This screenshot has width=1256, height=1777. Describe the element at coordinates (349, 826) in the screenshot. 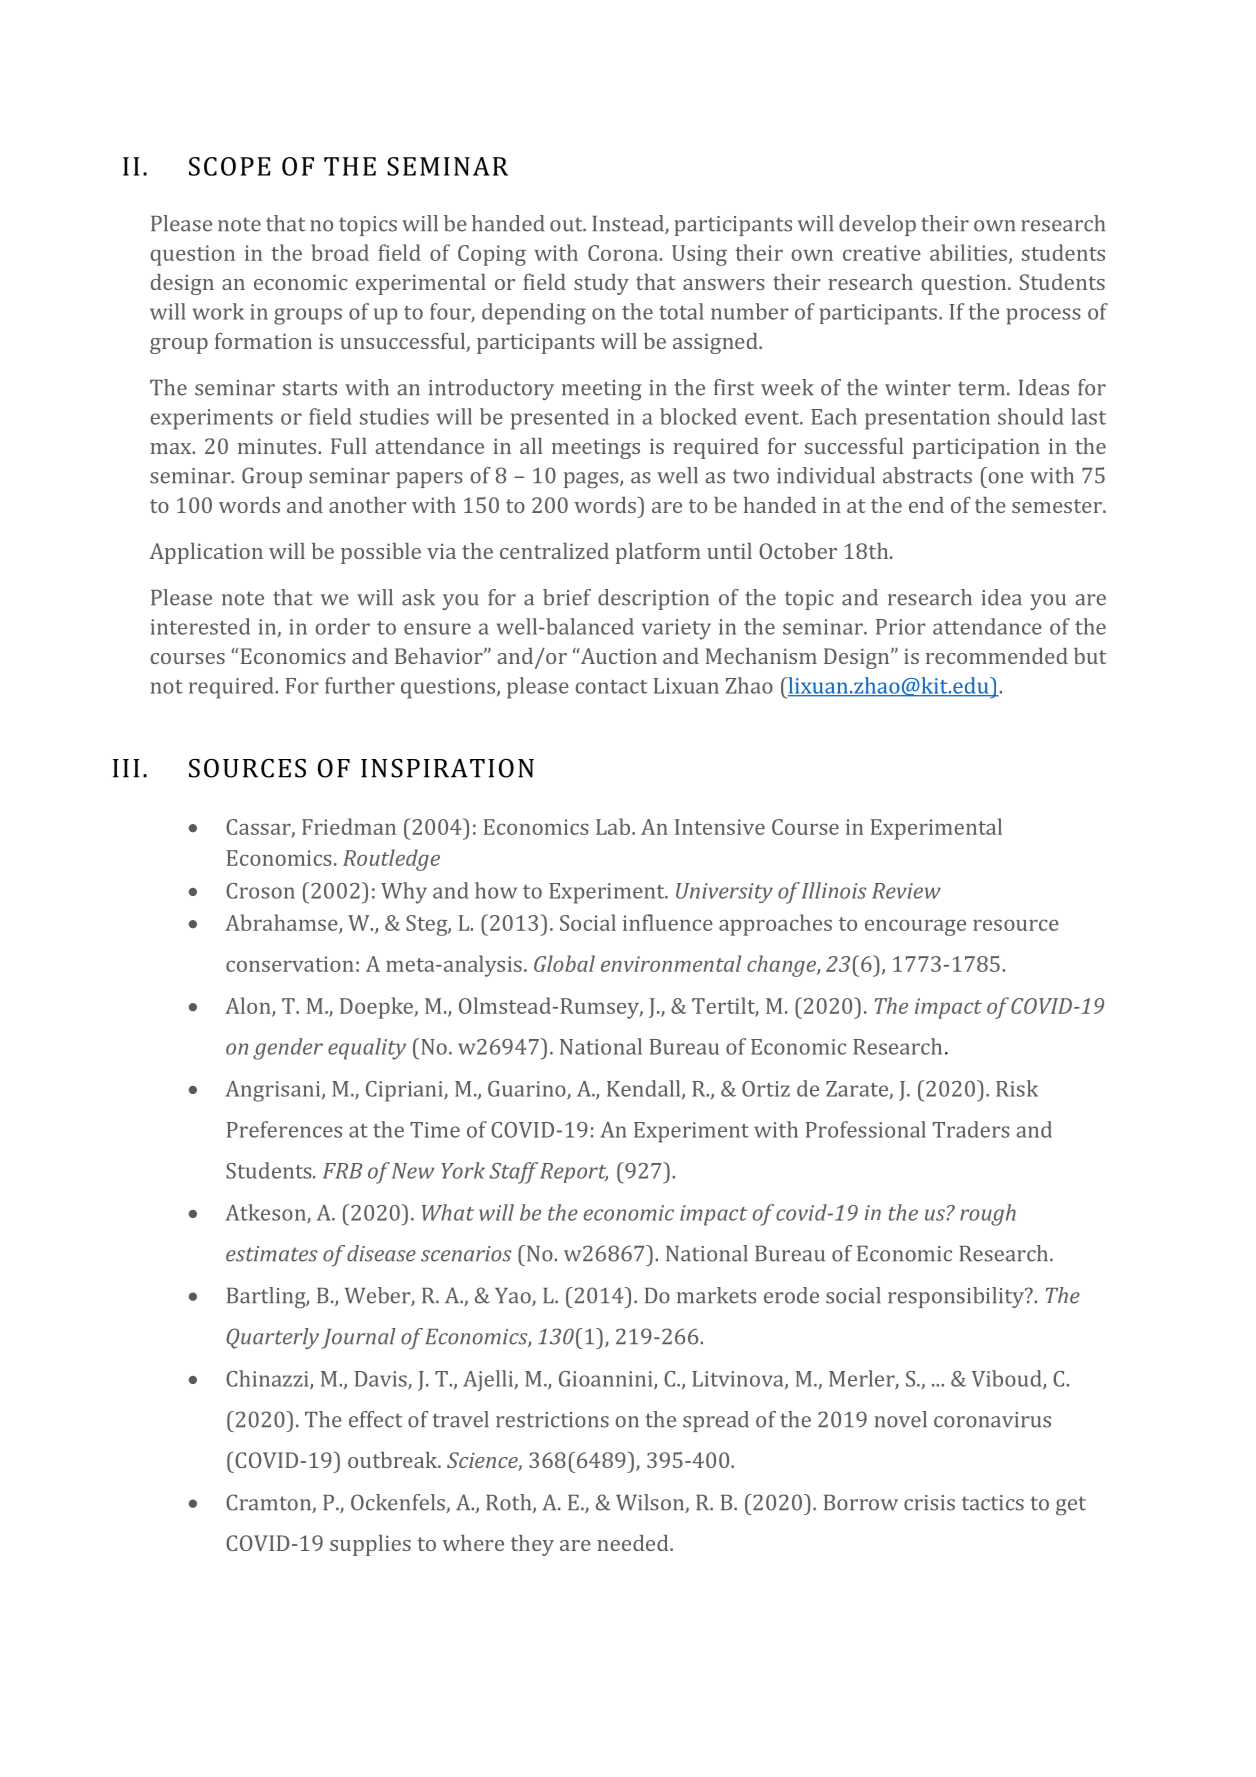

I see `Friedman` at that location.
